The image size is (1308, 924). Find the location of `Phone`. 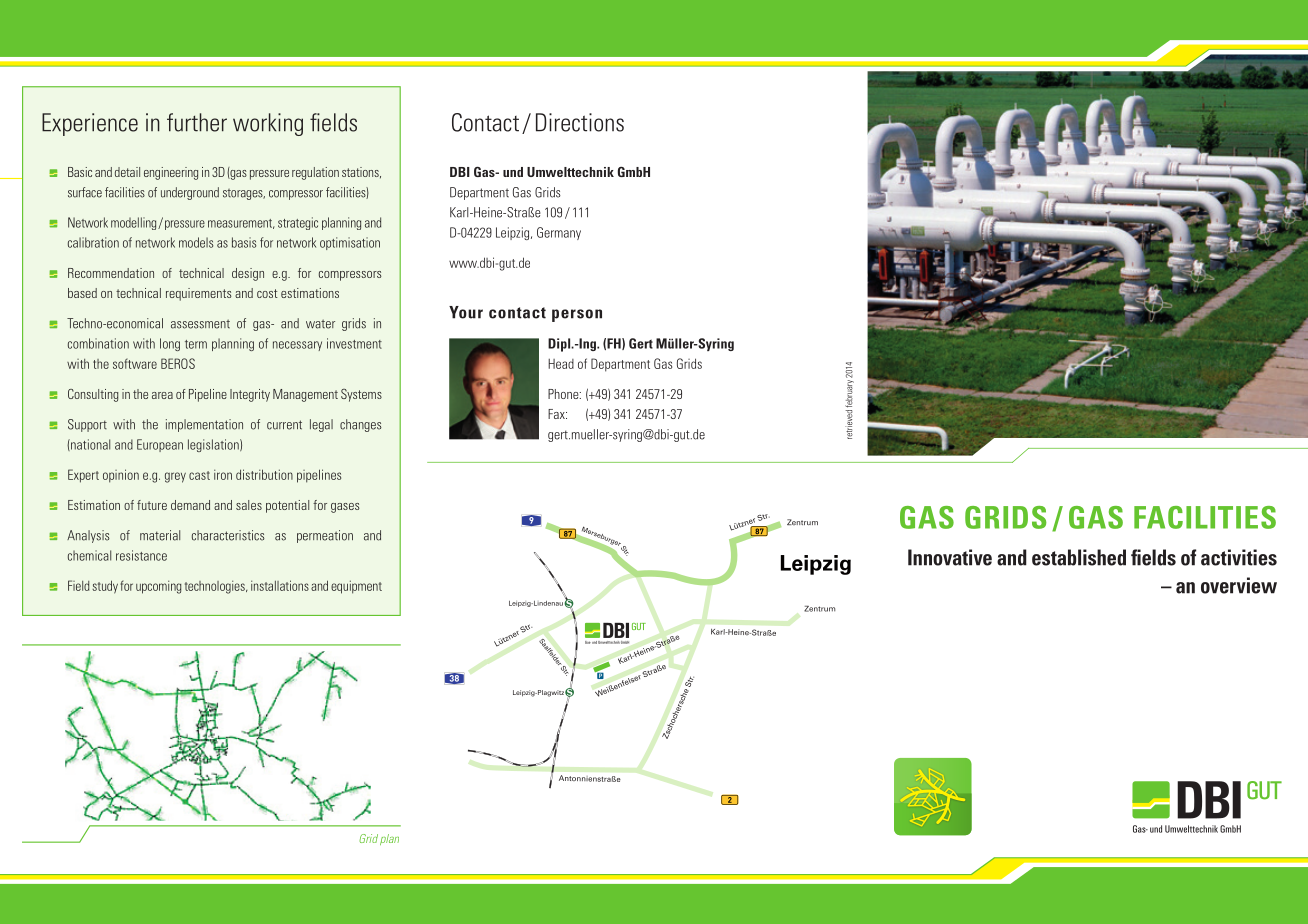

Phone is located at coordinates (564, 394).
